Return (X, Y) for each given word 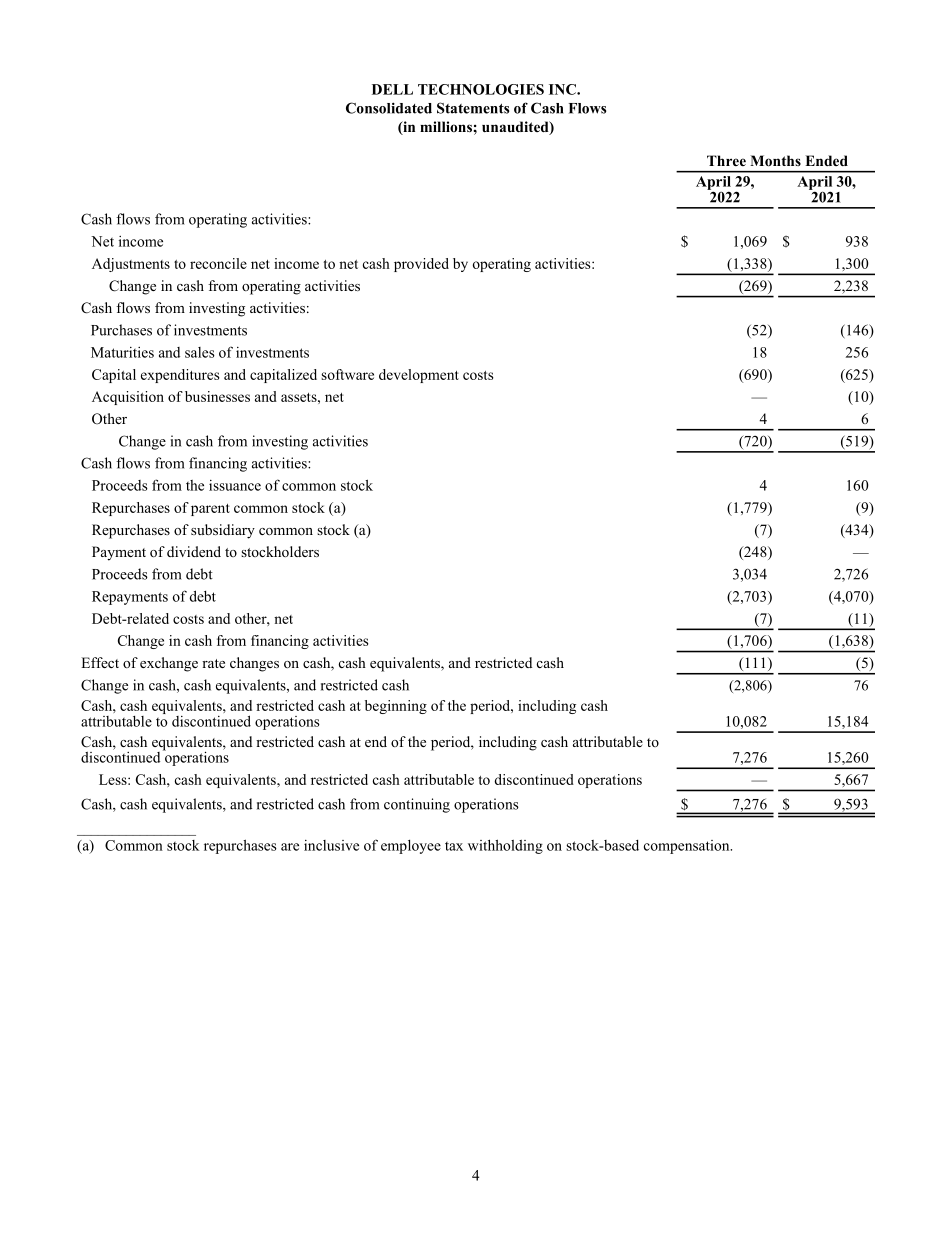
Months (775, 161)
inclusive (331, 845)
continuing (417, 805)
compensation (688, 847)
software (347, 374)
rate (213, 663)
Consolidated (389, 108)
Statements (473, 108)
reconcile (218, 263)
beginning (396, 707)
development (419, 376)
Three (726, 160)
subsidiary (223, 531)
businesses (217, 396)
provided (421, 265)
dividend (194, 551)
